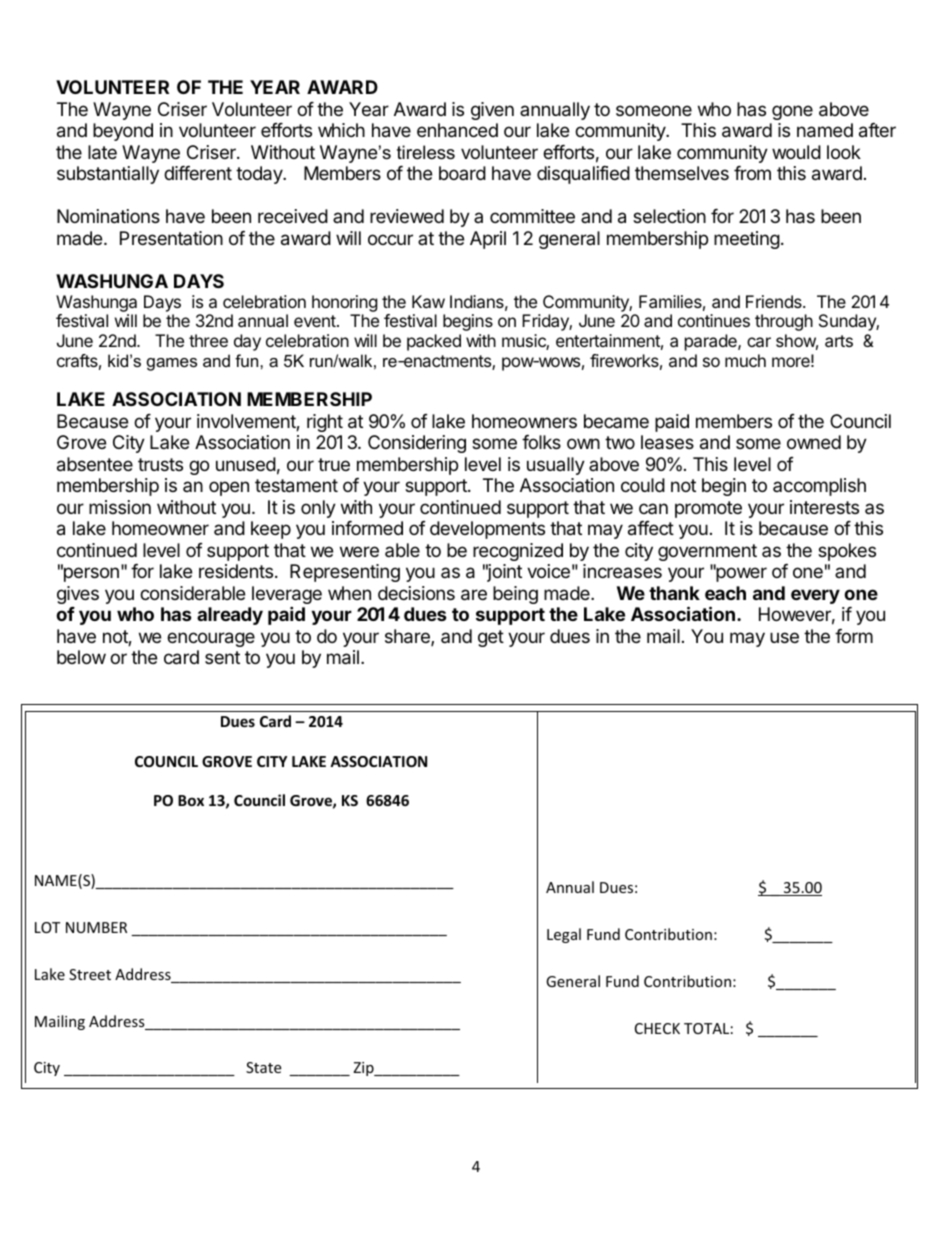 The image size is (952, 1233). I want to click on beyond, so click(123, 132).
